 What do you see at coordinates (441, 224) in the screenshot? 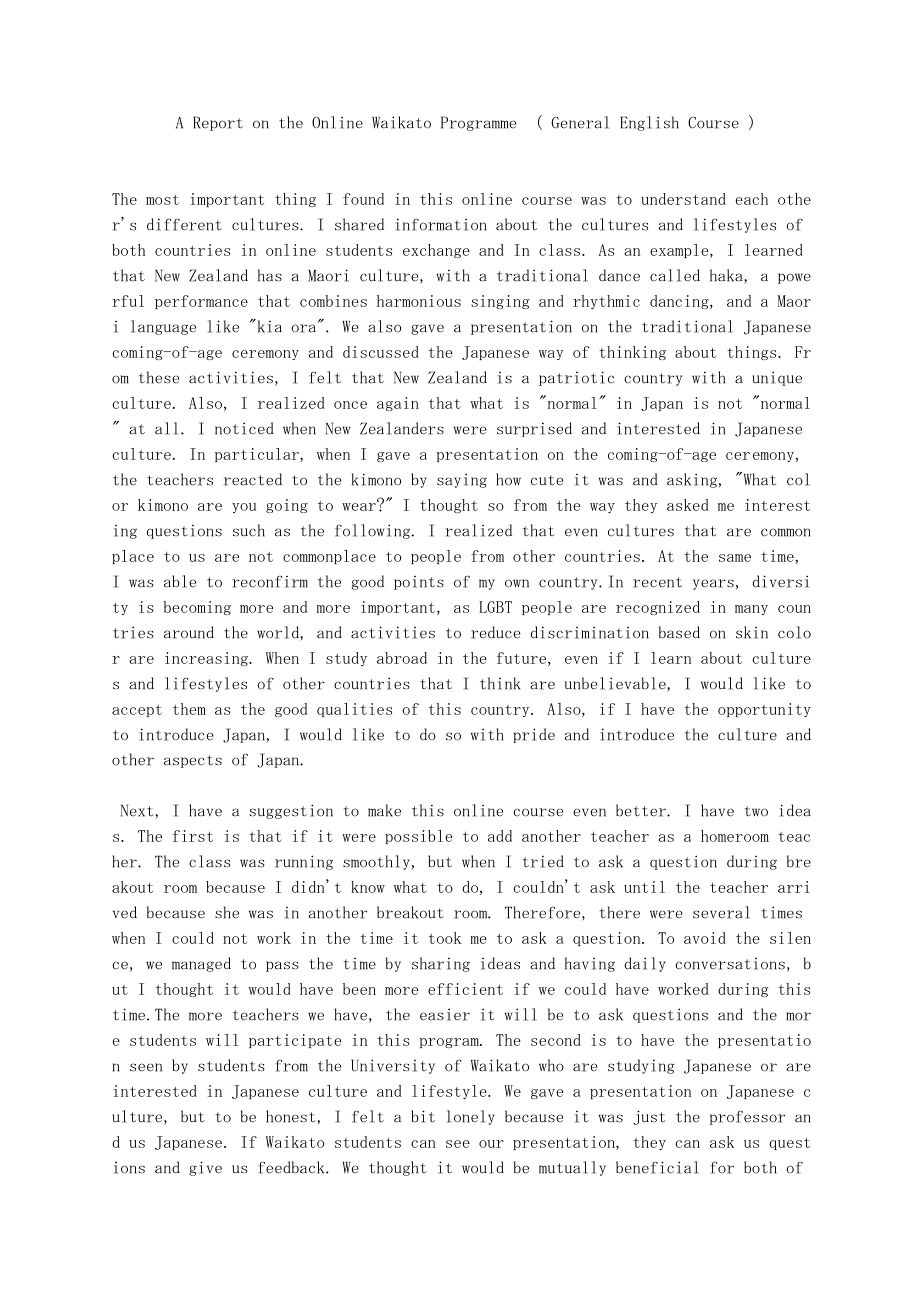
I see `information` at bounding box center [441, 224].
